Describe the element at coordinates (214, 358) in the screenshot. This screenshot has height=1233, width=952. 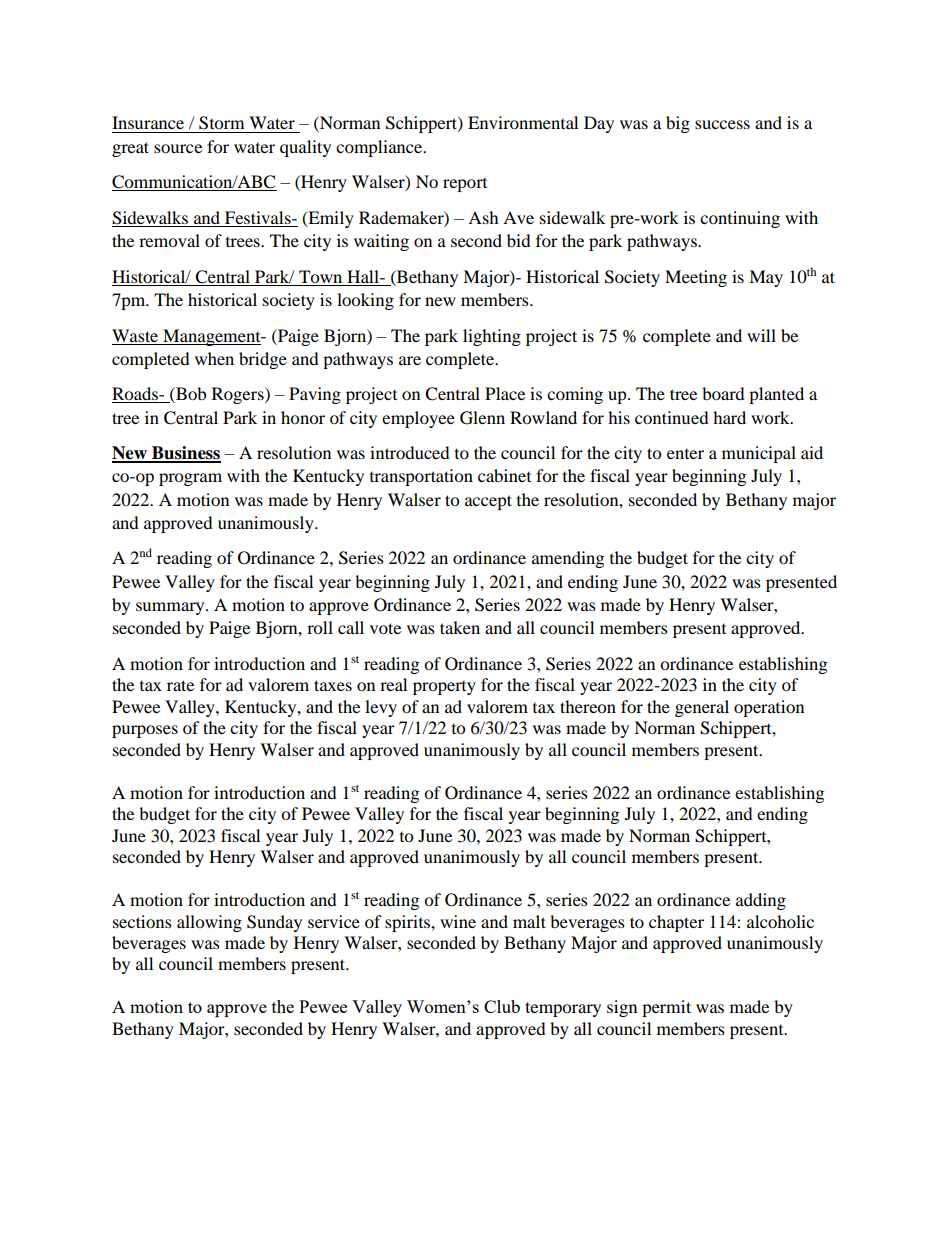
I see `when` at that location.
